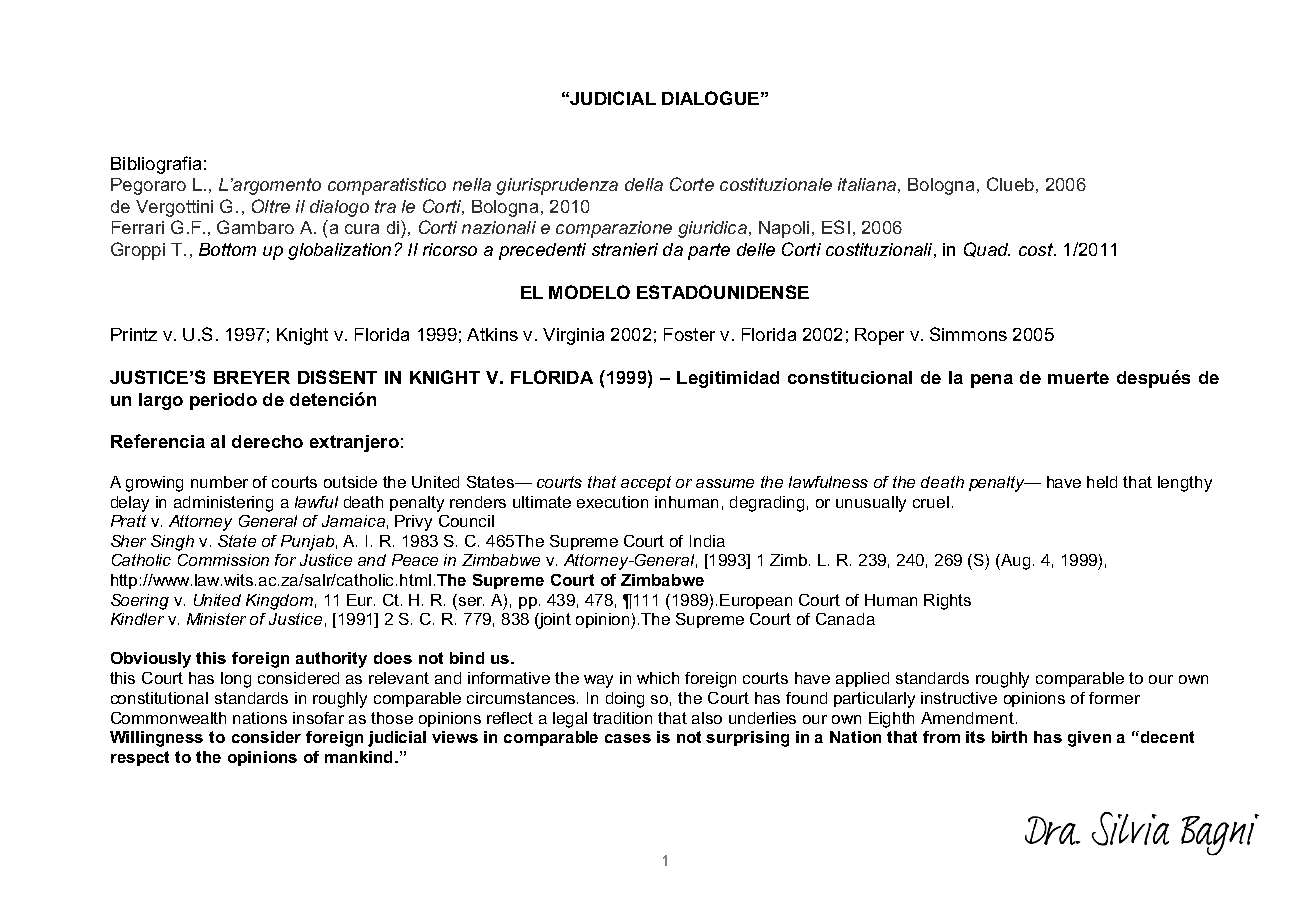 Image resolution: width=1308 pixels, height=924 pixels. Describe the element at coordinates (968, 334) in the page. I see `Simmons` at that location.
